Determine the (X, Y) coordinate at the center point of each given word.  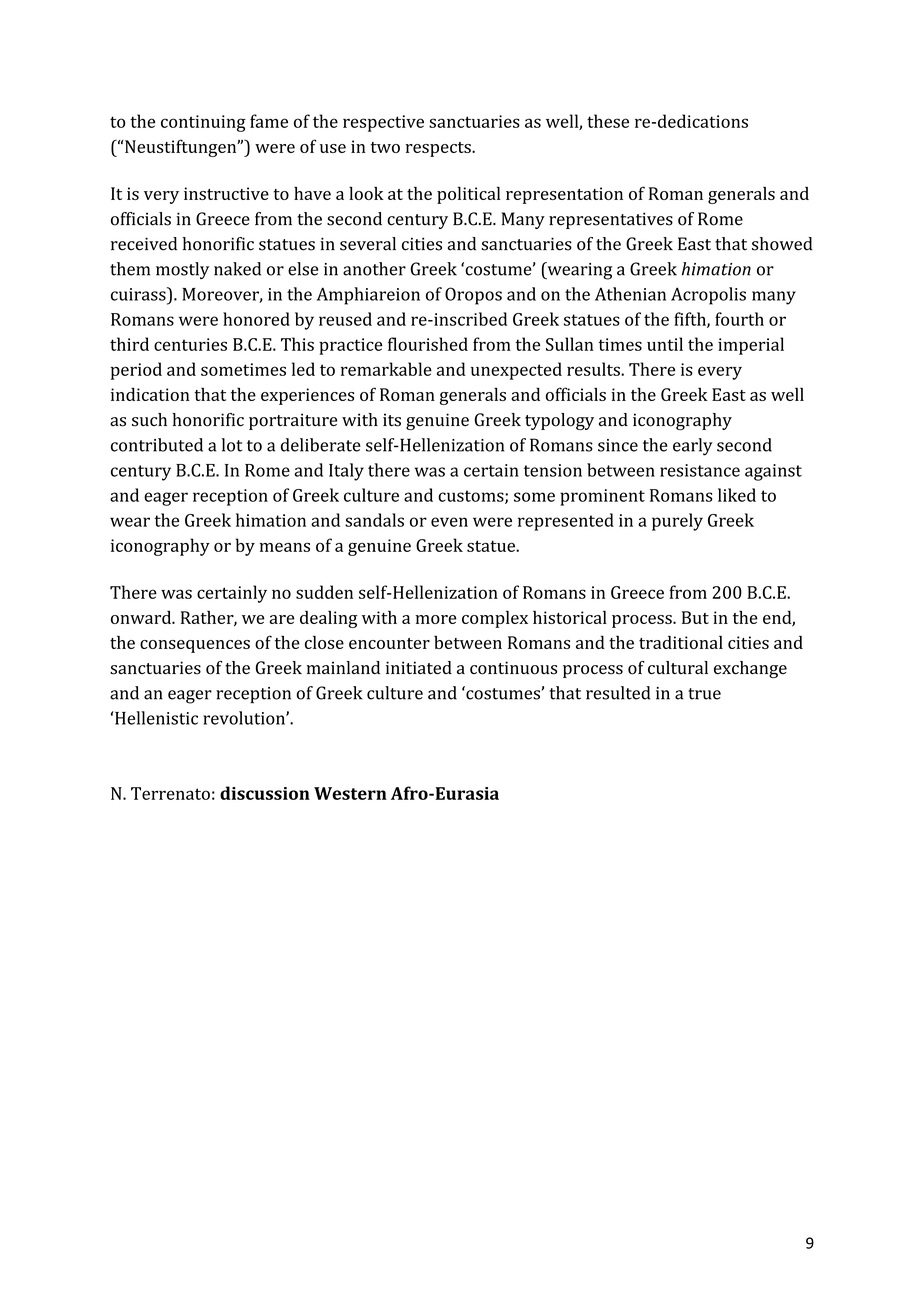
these (608, 121)
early (693, 447)
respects (439, 149)
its (392, 420)
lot (232, 445)
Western (350, 793)
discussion (265, 793)
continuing (203, 123)
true (704, 694)
